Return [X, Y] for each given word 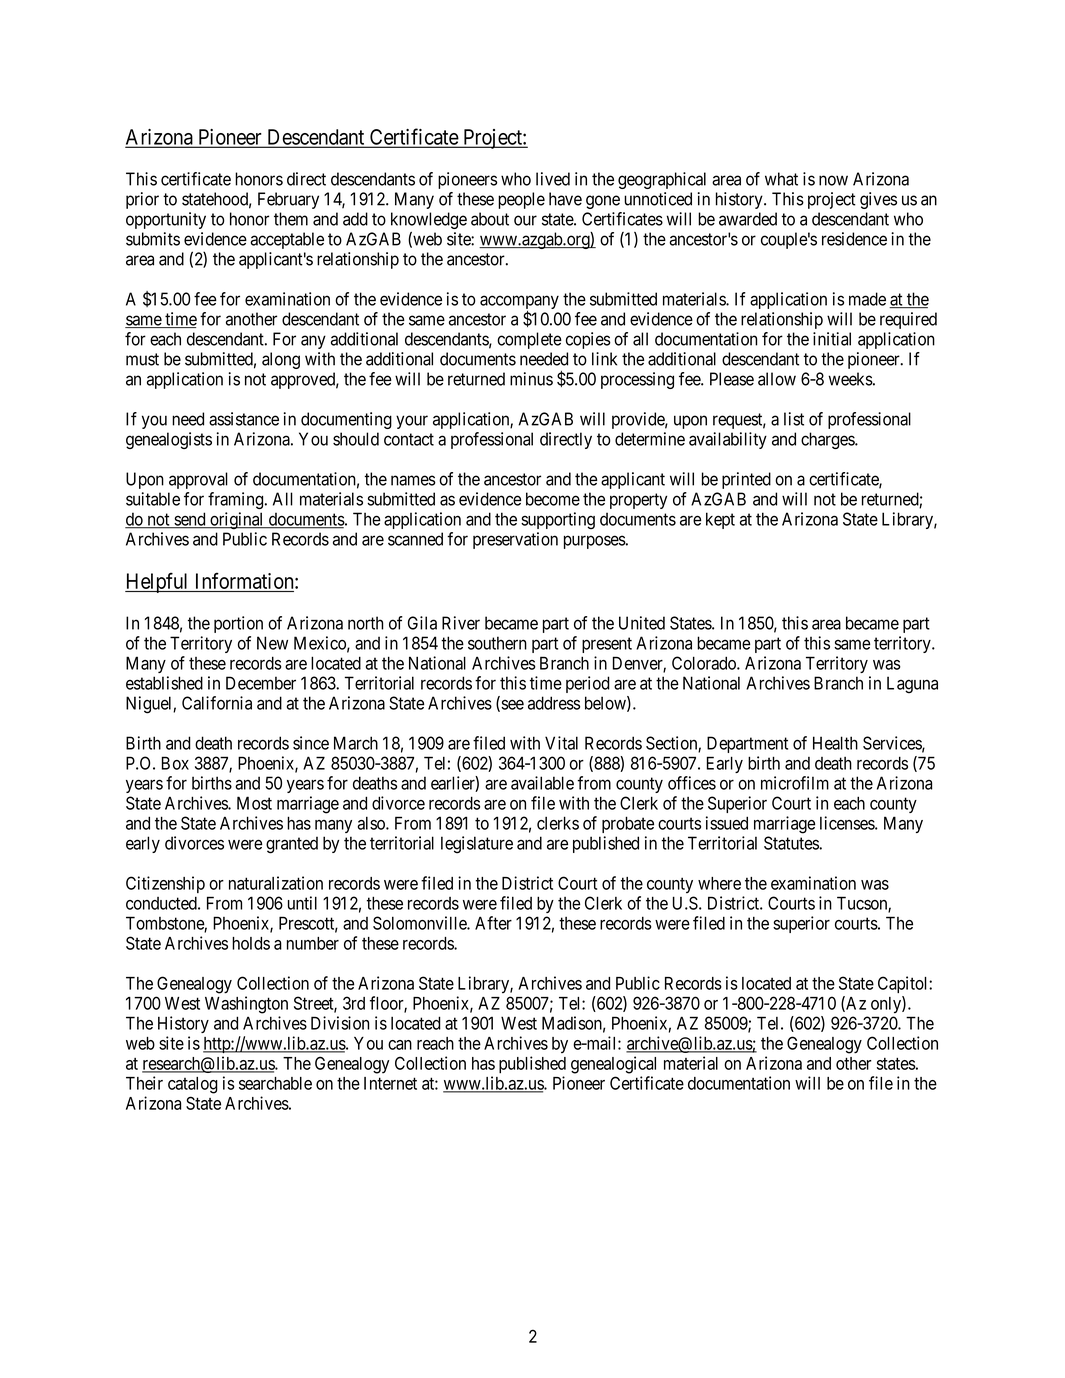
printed [746, 480]
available [542, 783]
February [288, 200]
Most [254, 803]
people [521, 200]
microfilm [795, 783]
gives [878, 200]
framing [235, 500]
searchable [275, 1083]
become [553, 499]
